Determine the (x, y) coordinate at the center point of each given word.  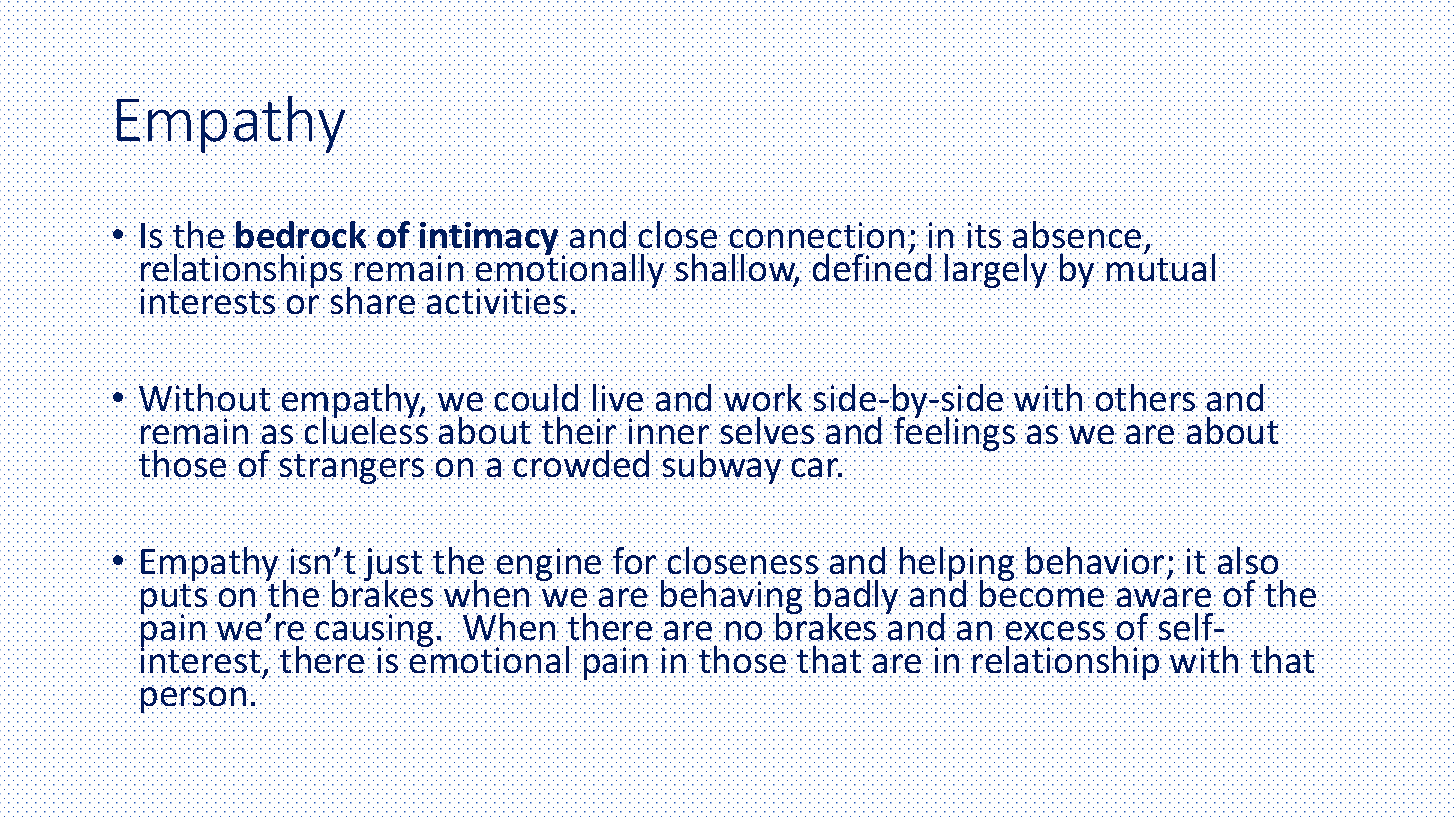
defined (872, 267)
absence (1078, 235)
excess (1057, 631)
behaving (731, 597)
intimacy (489, 240)
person (193, 699)
